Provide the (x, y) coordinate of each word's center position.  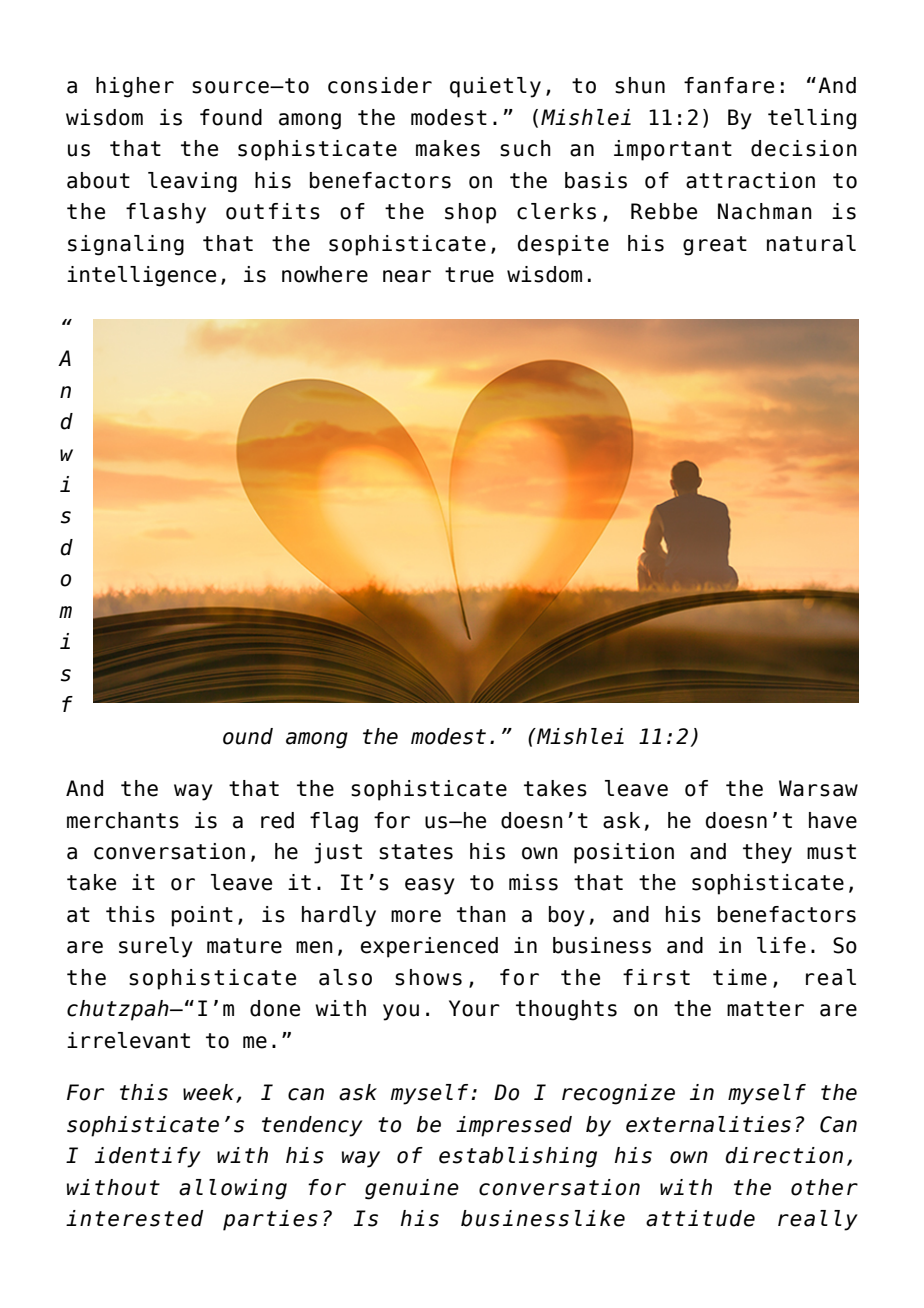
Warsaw (818, 788)
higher (135, 87)
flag (334, 822)
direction (784, 1155)
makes (448, 148)
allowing (233, 1189)
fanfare (729, 85)
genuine (412, 1189)
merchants (123, 820)
